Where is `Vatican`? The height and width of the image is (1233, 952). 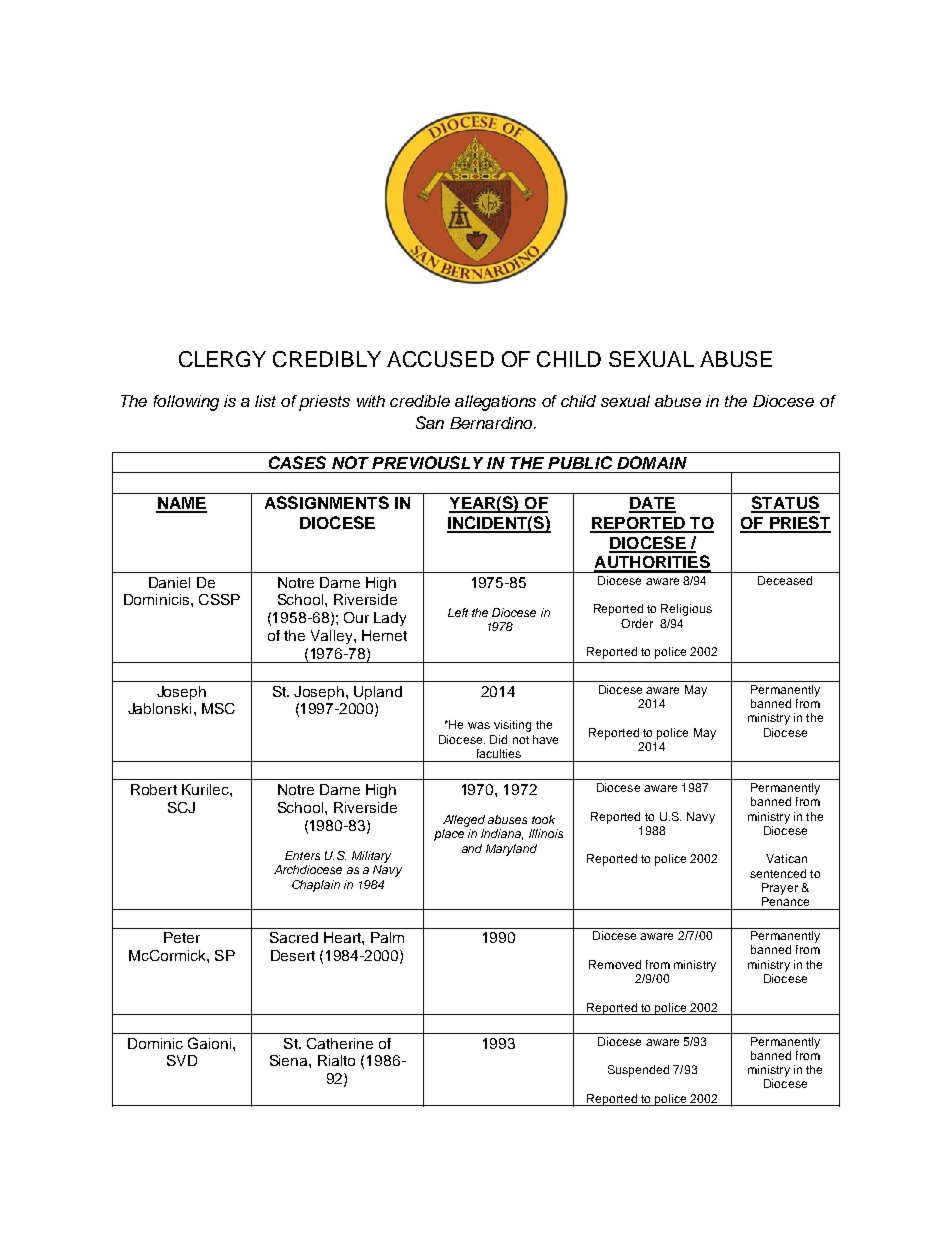 Vatican is located at coordinates (786, 858).
